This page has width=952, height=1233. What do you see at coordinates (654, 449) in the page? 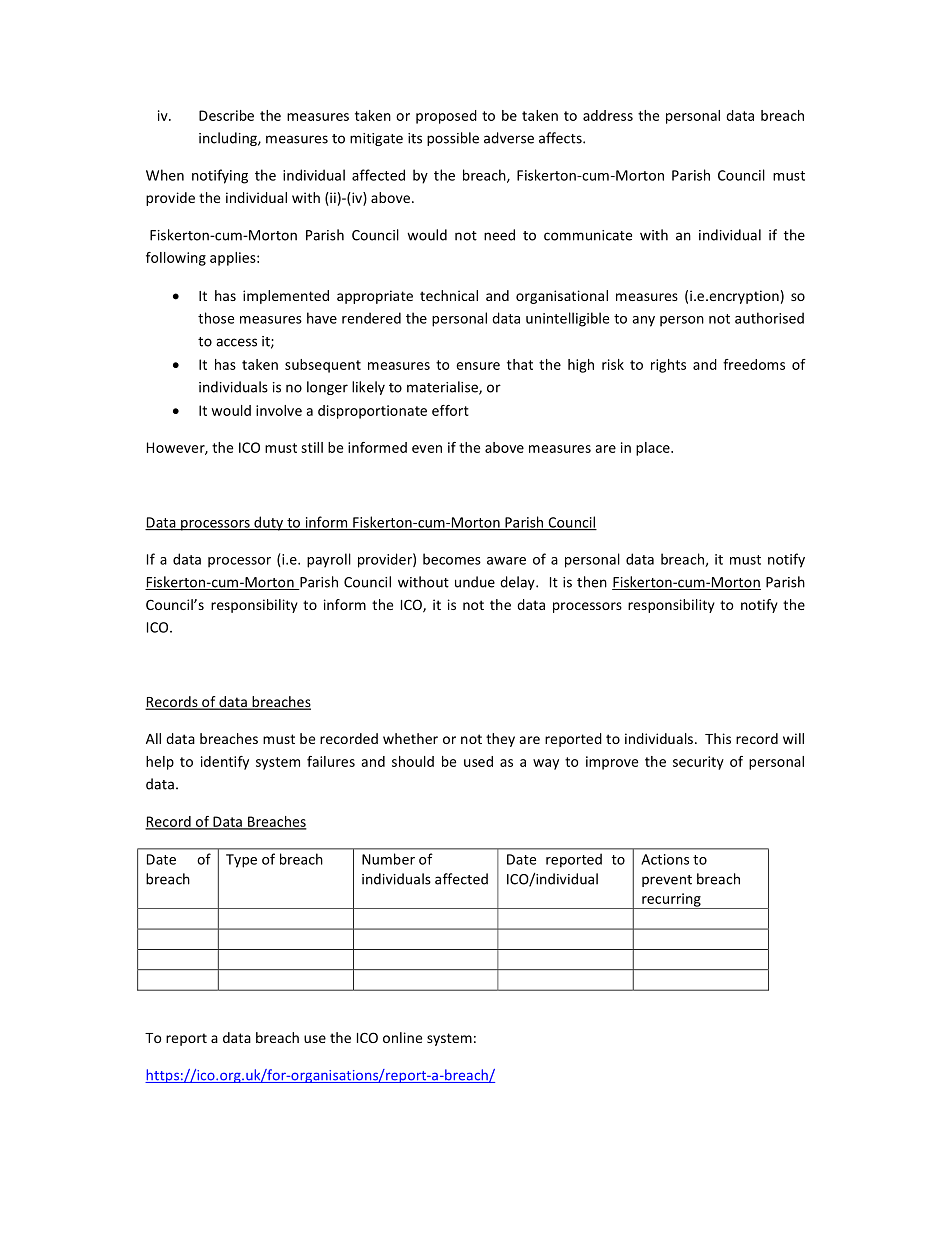
I see `place` at bounding box center [654, 449].
